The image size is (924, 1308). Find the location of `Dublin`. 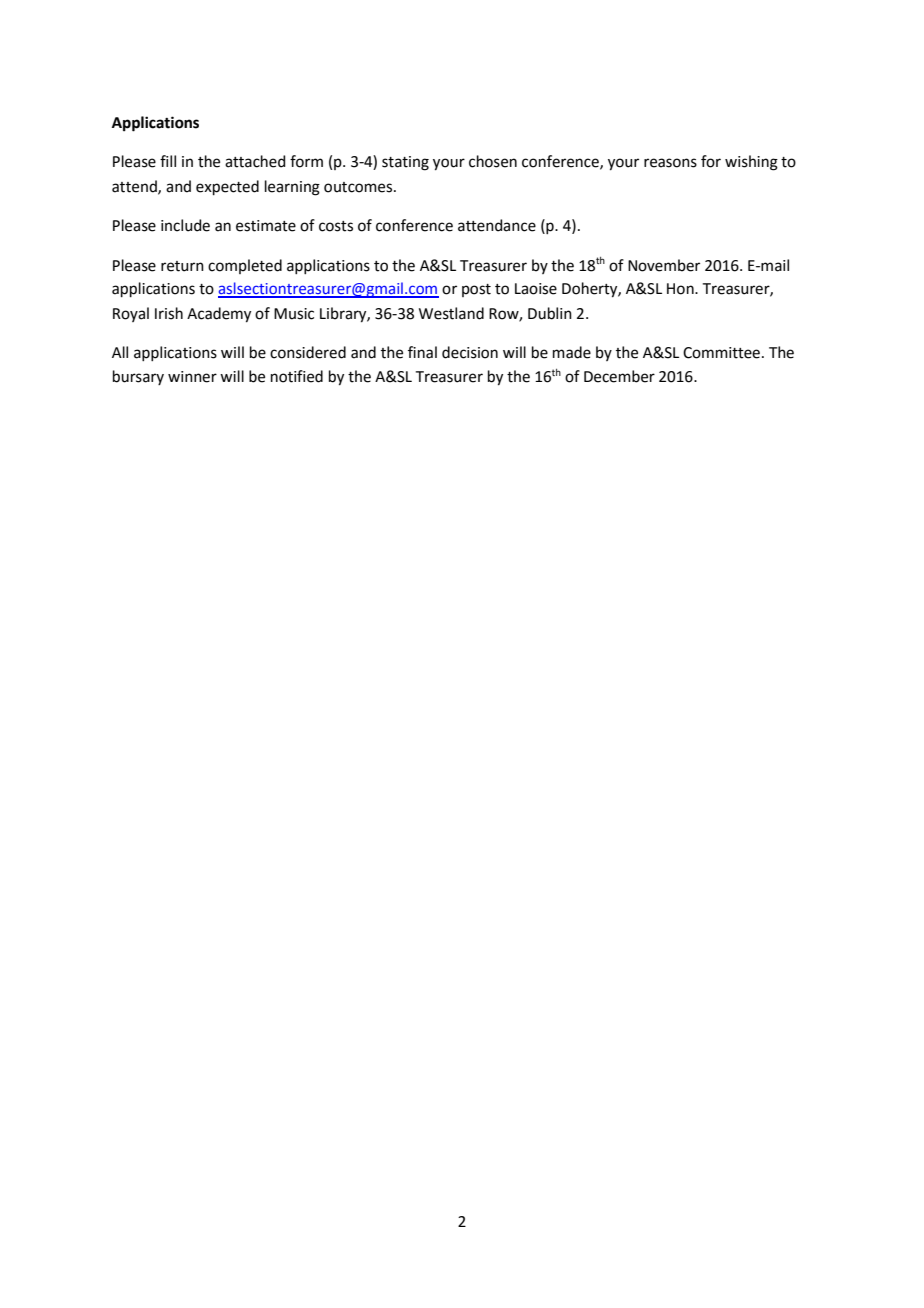

Dublin is located at coordinates (550, 313).
